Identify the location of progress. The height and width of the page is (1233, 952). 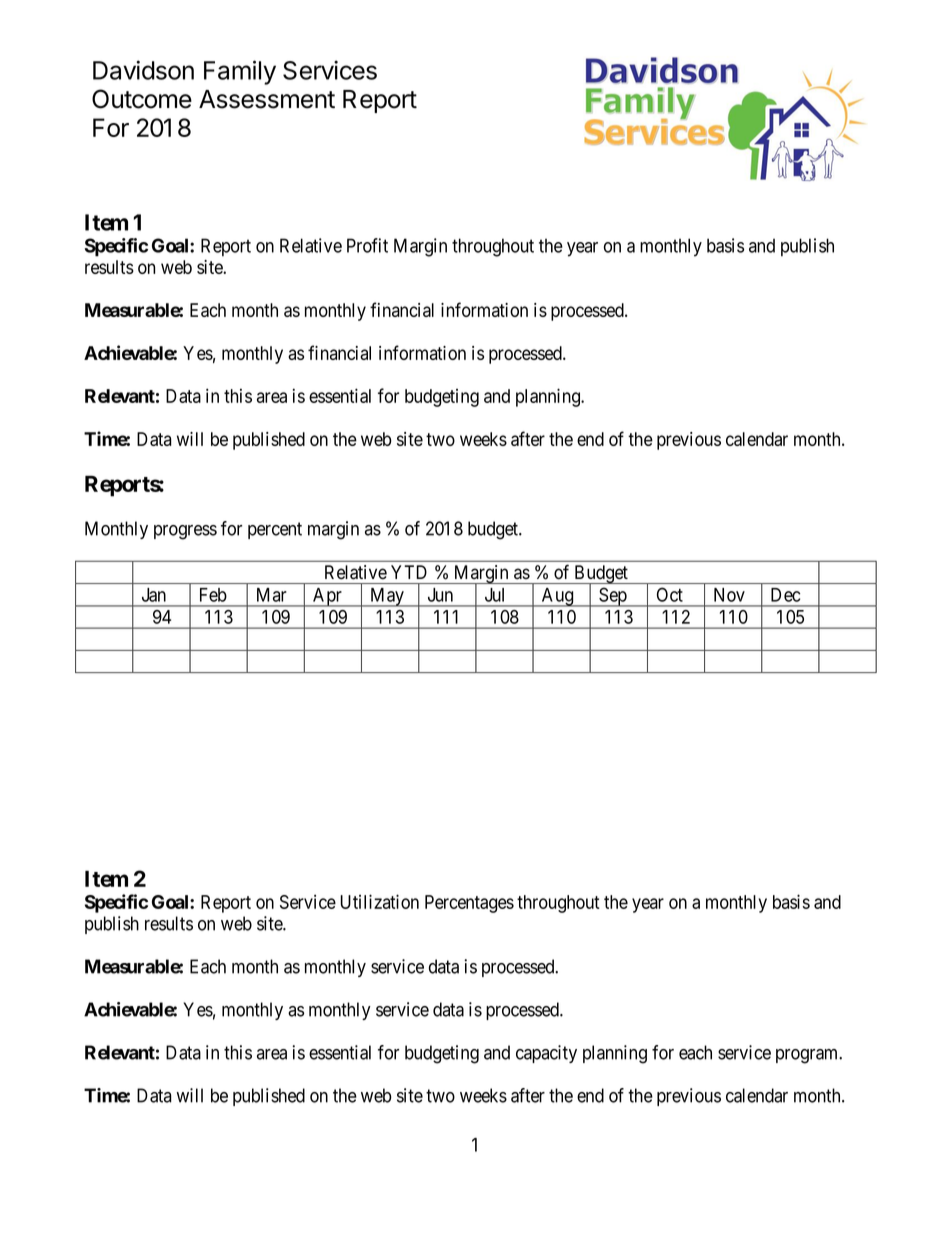
(185, 532).
